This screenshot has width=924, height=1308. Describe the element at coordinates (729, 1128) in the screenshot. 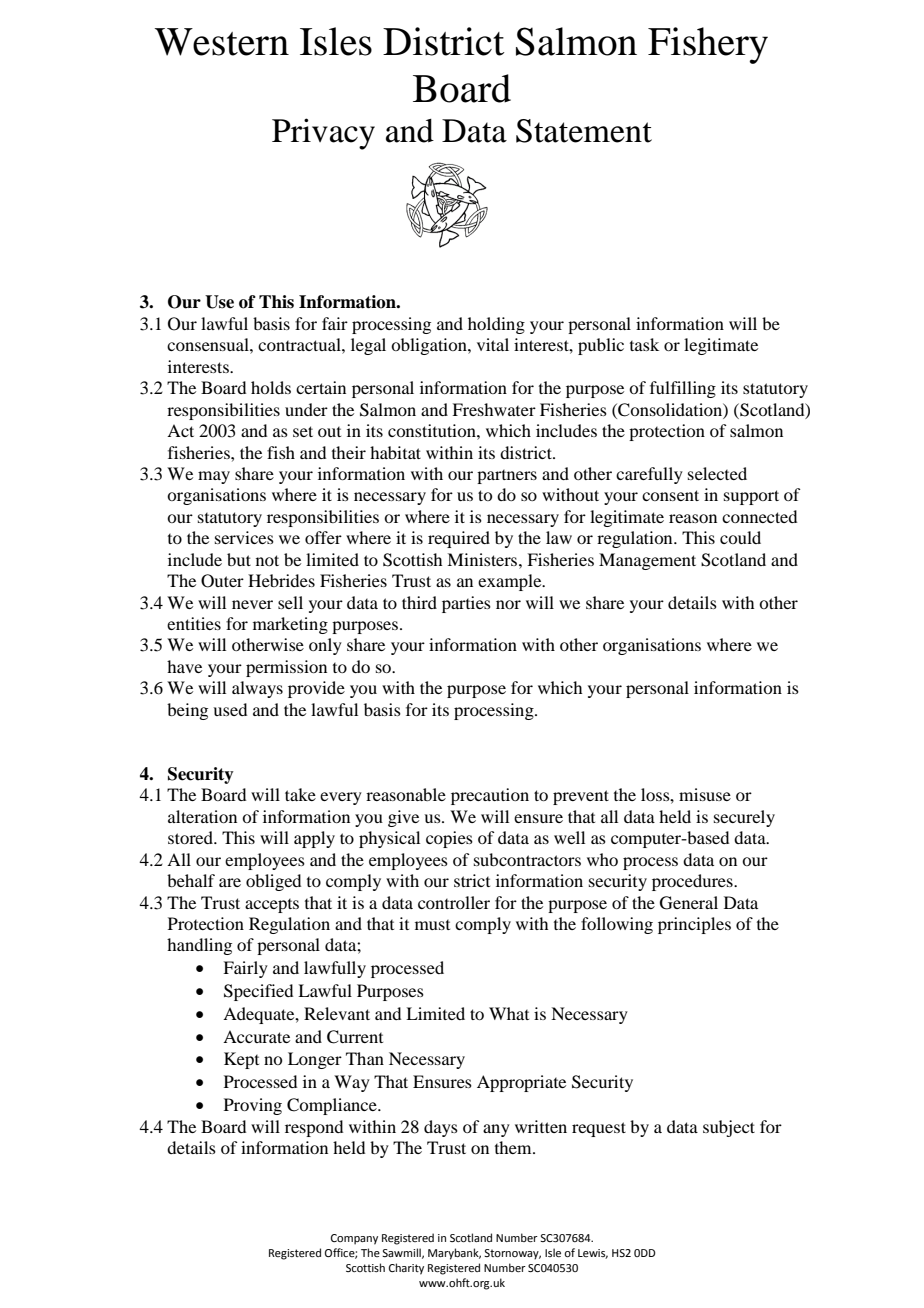

I see `subject` at that location.
